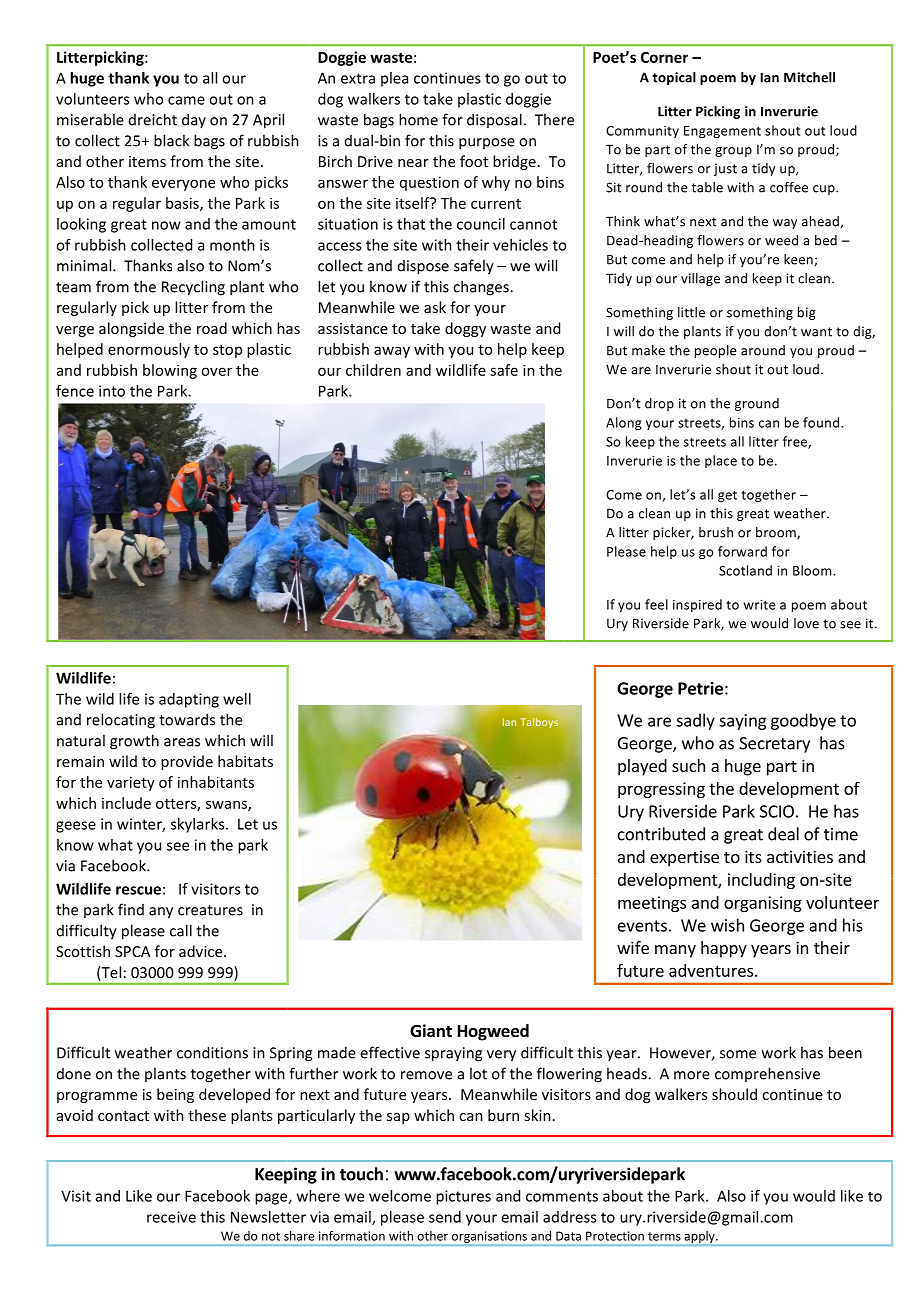 This page has width=924, height=1308. I want to click on played, so click(642, 767).
